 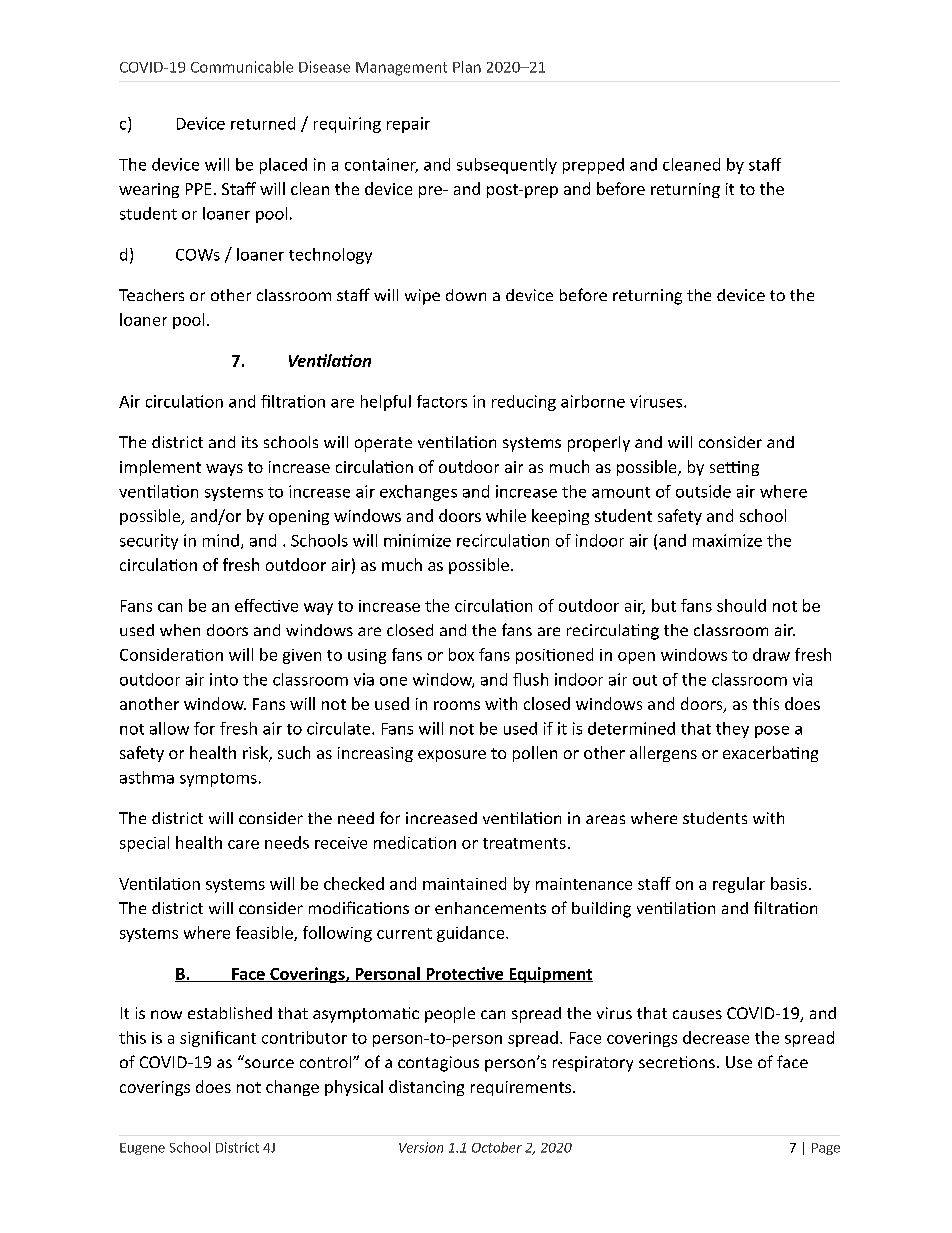 I want to click on subsequently, so click(x=507, y=166).
